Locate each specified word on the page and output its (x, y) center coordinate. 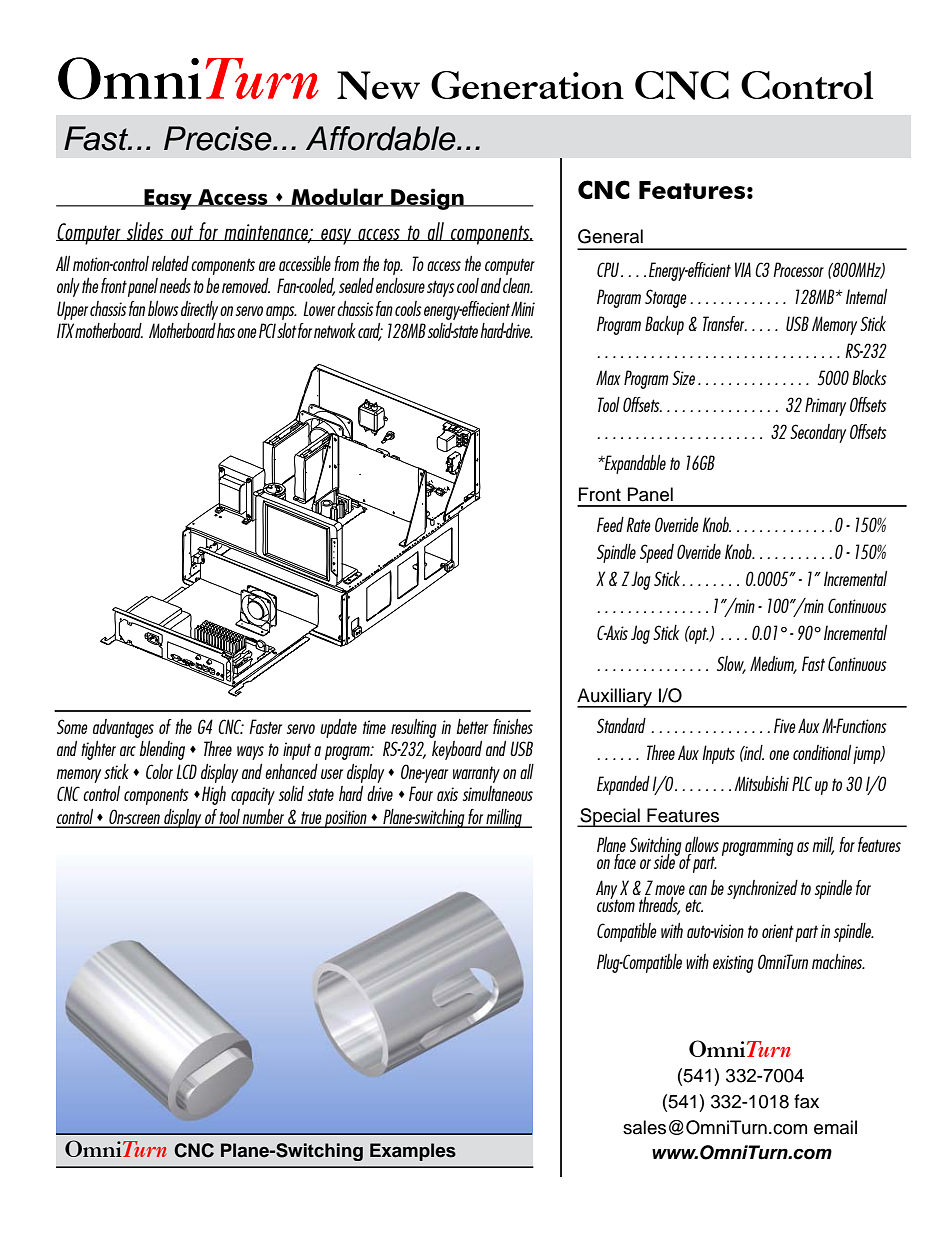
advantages (123, 728)
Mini (523, 308)
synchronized (762, 889)
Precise (219, 138)
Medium (773, 665)
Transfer (725, 323)
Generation (527, 85)
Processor (798, 269)
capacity (253, 796)
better (472, 726)
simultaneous (498, 793)
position (346, 819)
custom (616, 904)
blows (163, 308)
